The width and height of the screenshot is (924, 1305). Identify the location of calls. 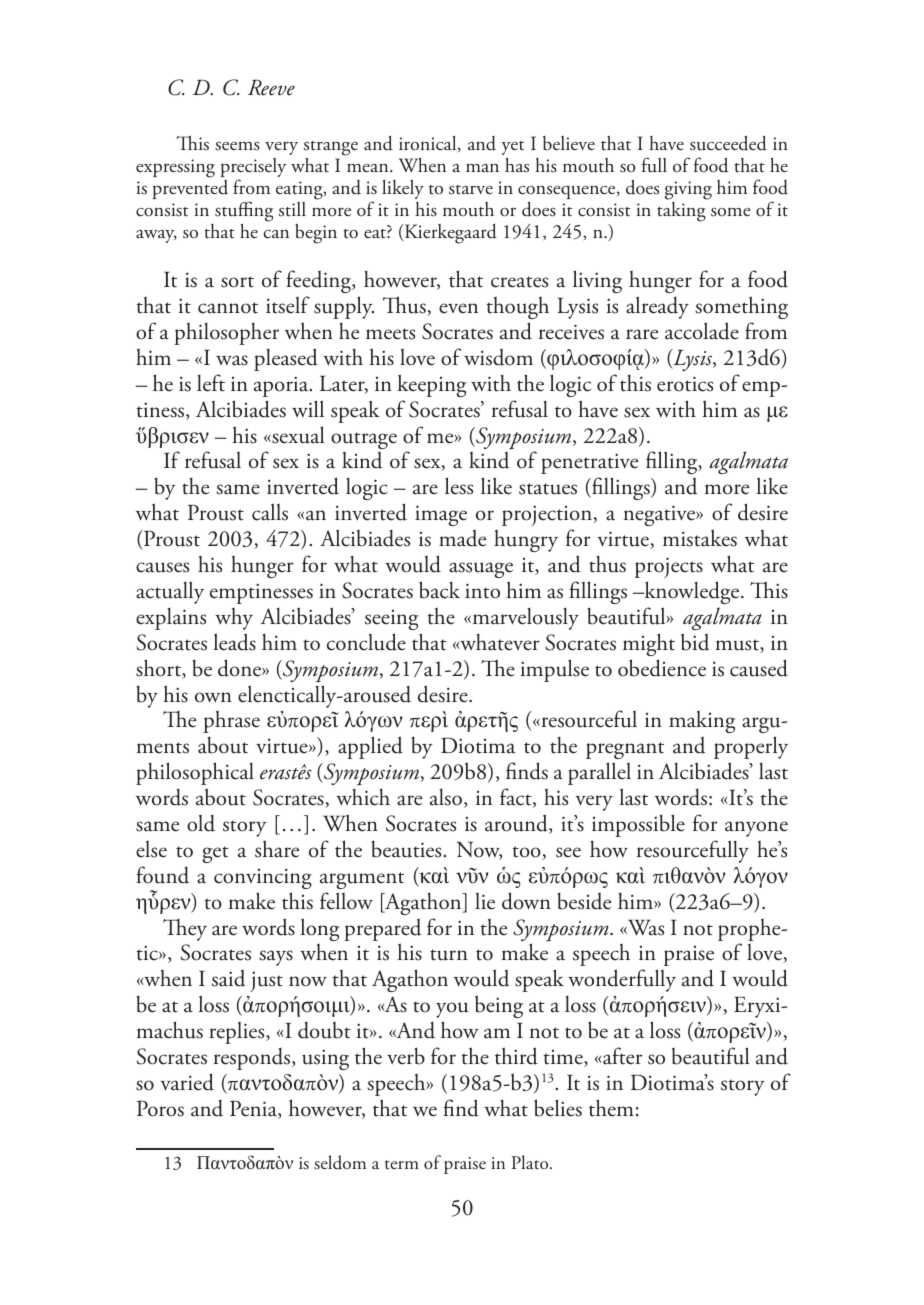
(270, 512).
